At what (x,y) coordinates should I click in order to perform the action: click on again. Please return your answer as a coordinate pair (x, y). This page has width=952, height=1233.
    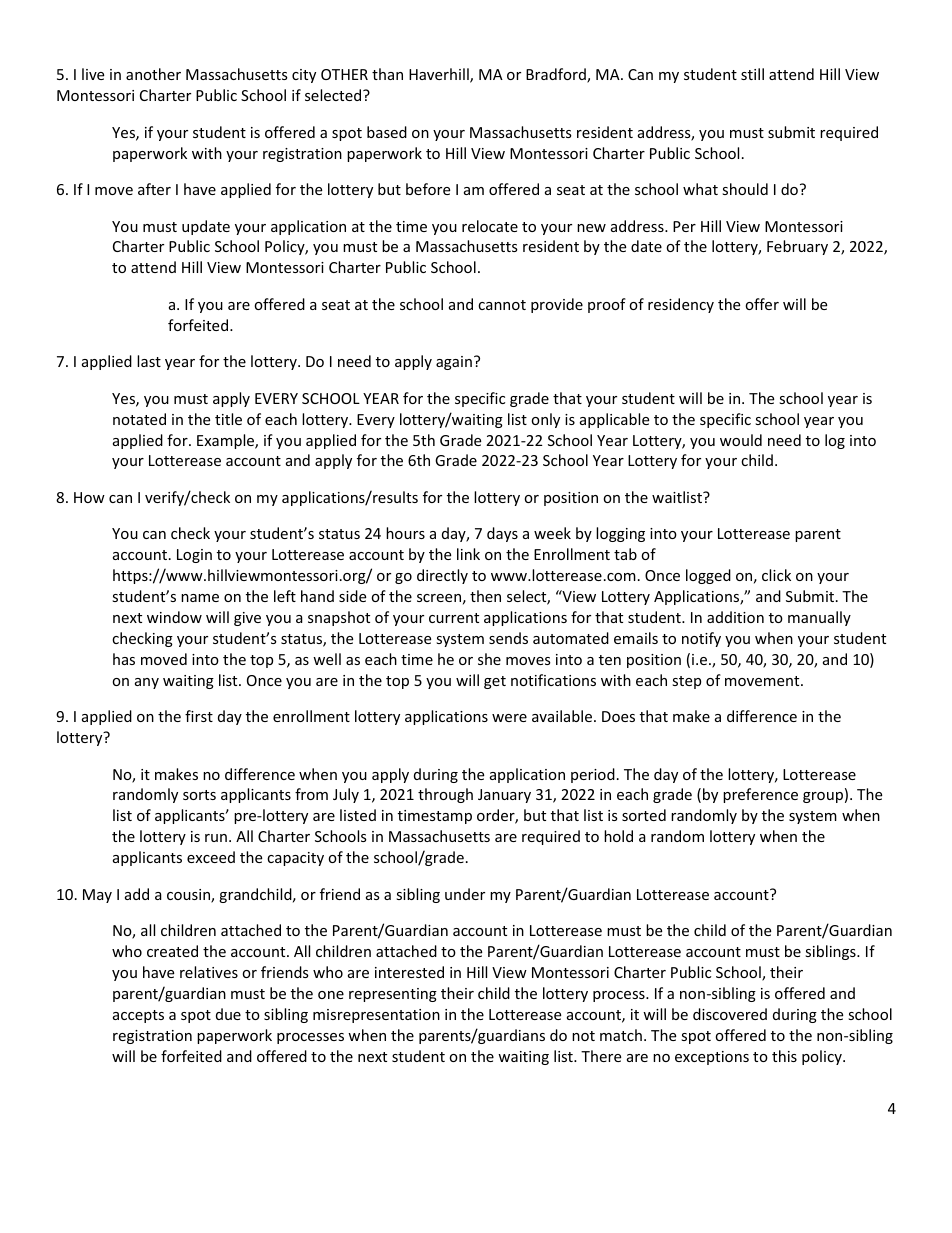
    Looking at the image, I should click on (454, 363).
